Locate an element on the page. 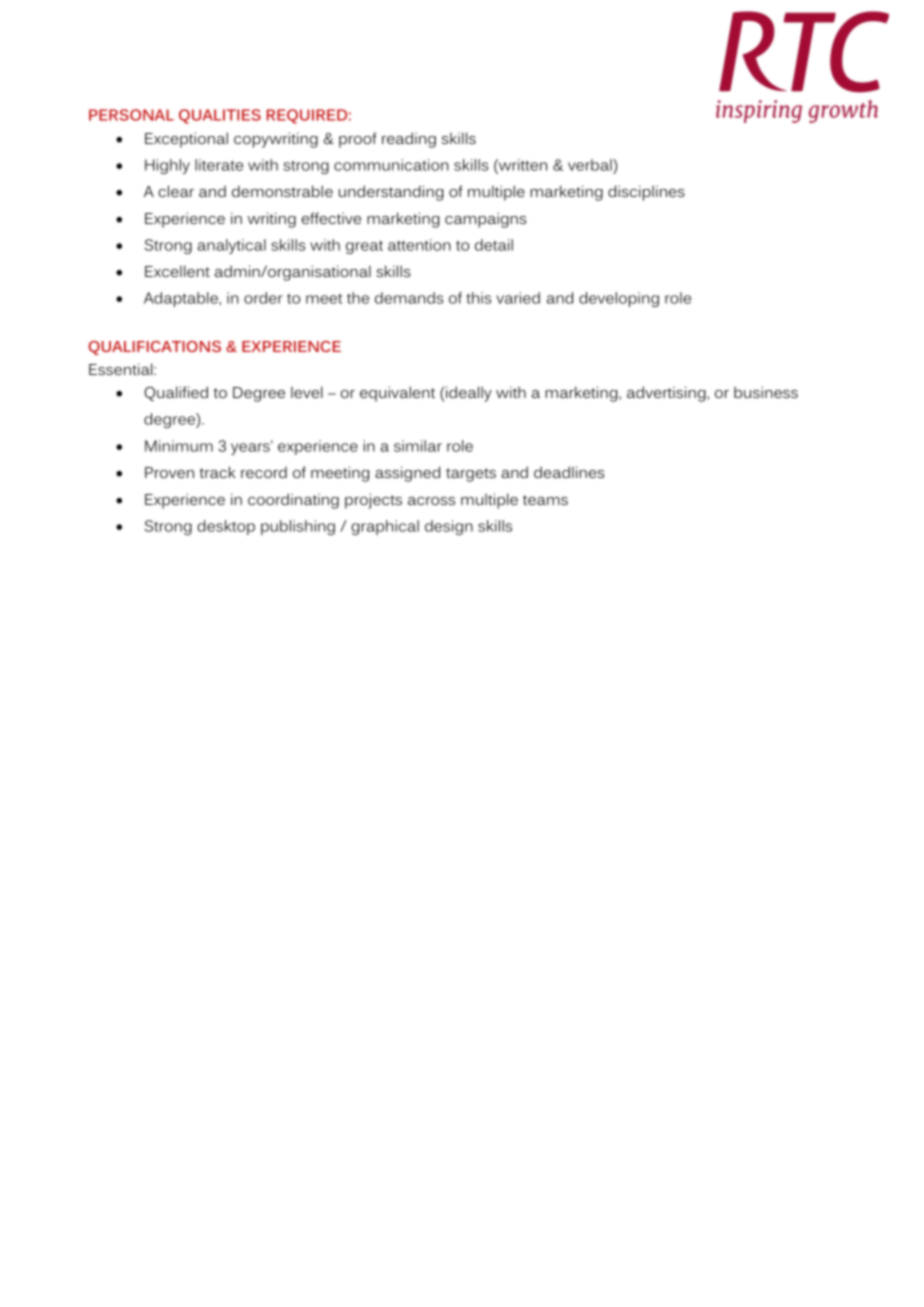 The height and width of the document is (1307, 924). reading is located at coordinates (409, 140).
